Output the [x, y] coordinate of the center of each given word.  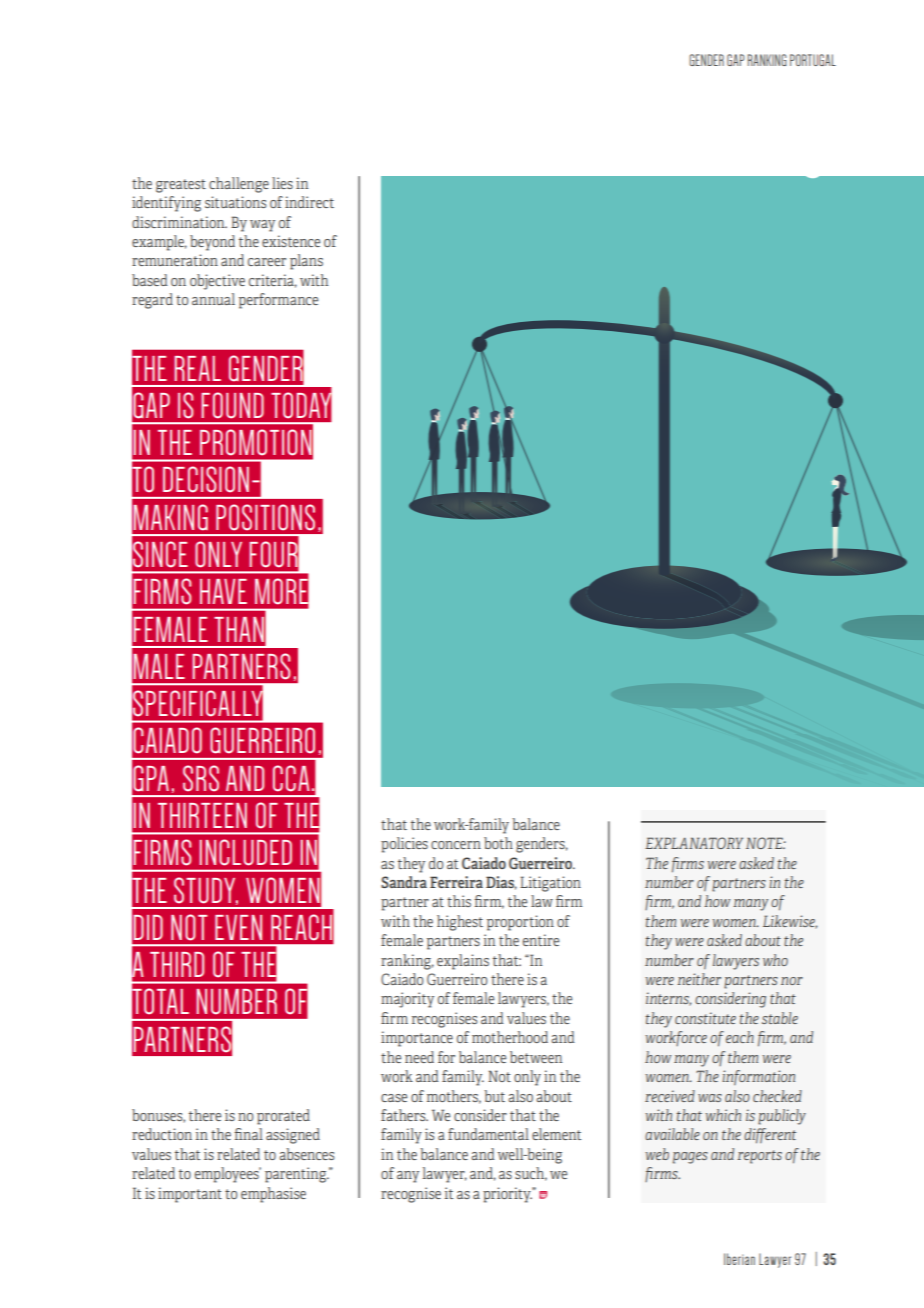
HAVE [223, 591]
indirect [309, 202]
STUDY [206, 891]
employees [228, 1175]
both [498, 843]
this [459, 901]
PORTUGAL [813, 60]
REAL [197, 368]
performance [278, 301]
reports [759, 1157]
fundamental [488, 1134]
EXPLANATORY [694, 843]
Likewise [790, 922]
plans [306, 262]
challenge [239, 185]
